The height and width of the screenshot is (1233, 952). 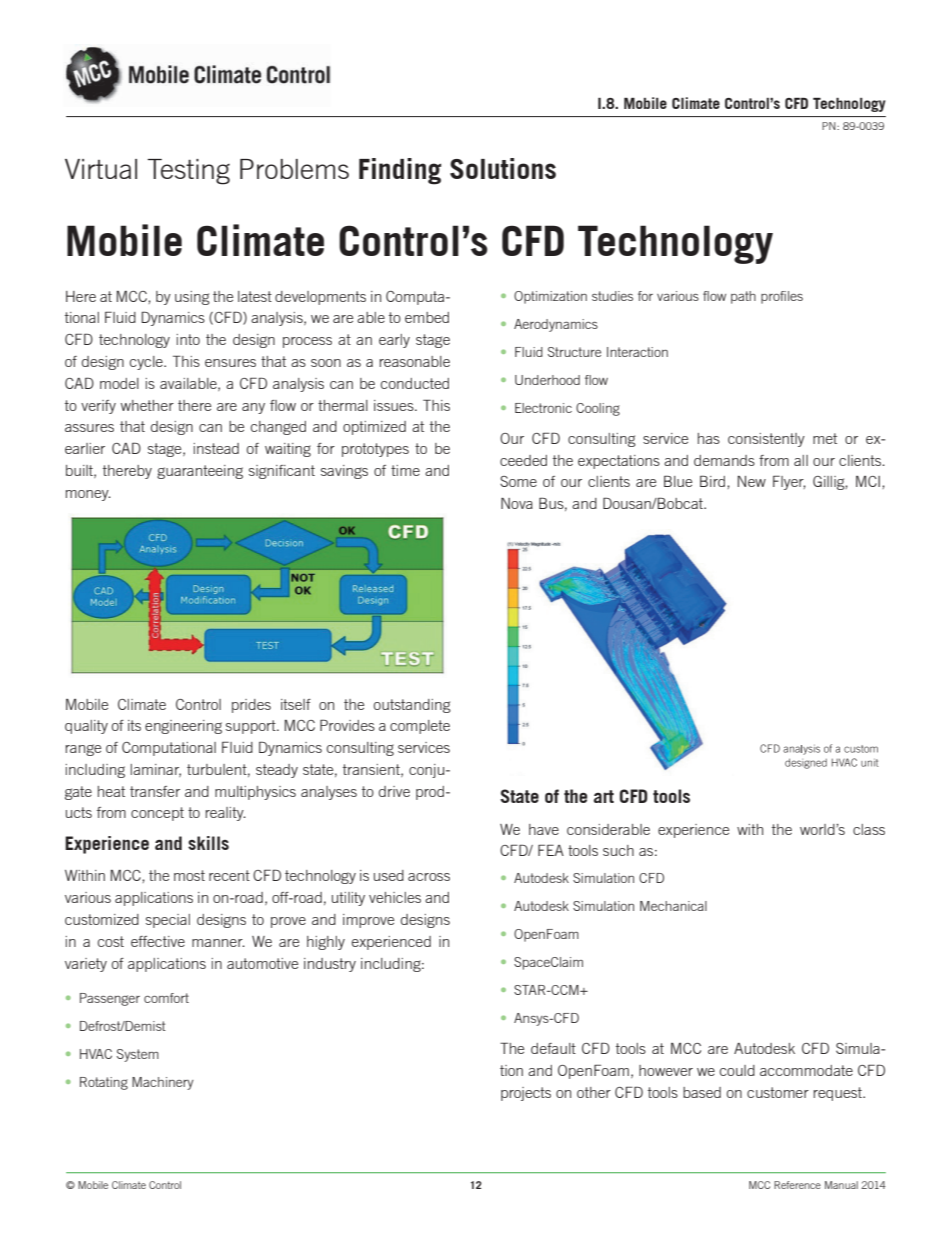 What do you see at coordinates (604, 796) in the screenshot?
I see `art` at bounding box center [604, 796].
